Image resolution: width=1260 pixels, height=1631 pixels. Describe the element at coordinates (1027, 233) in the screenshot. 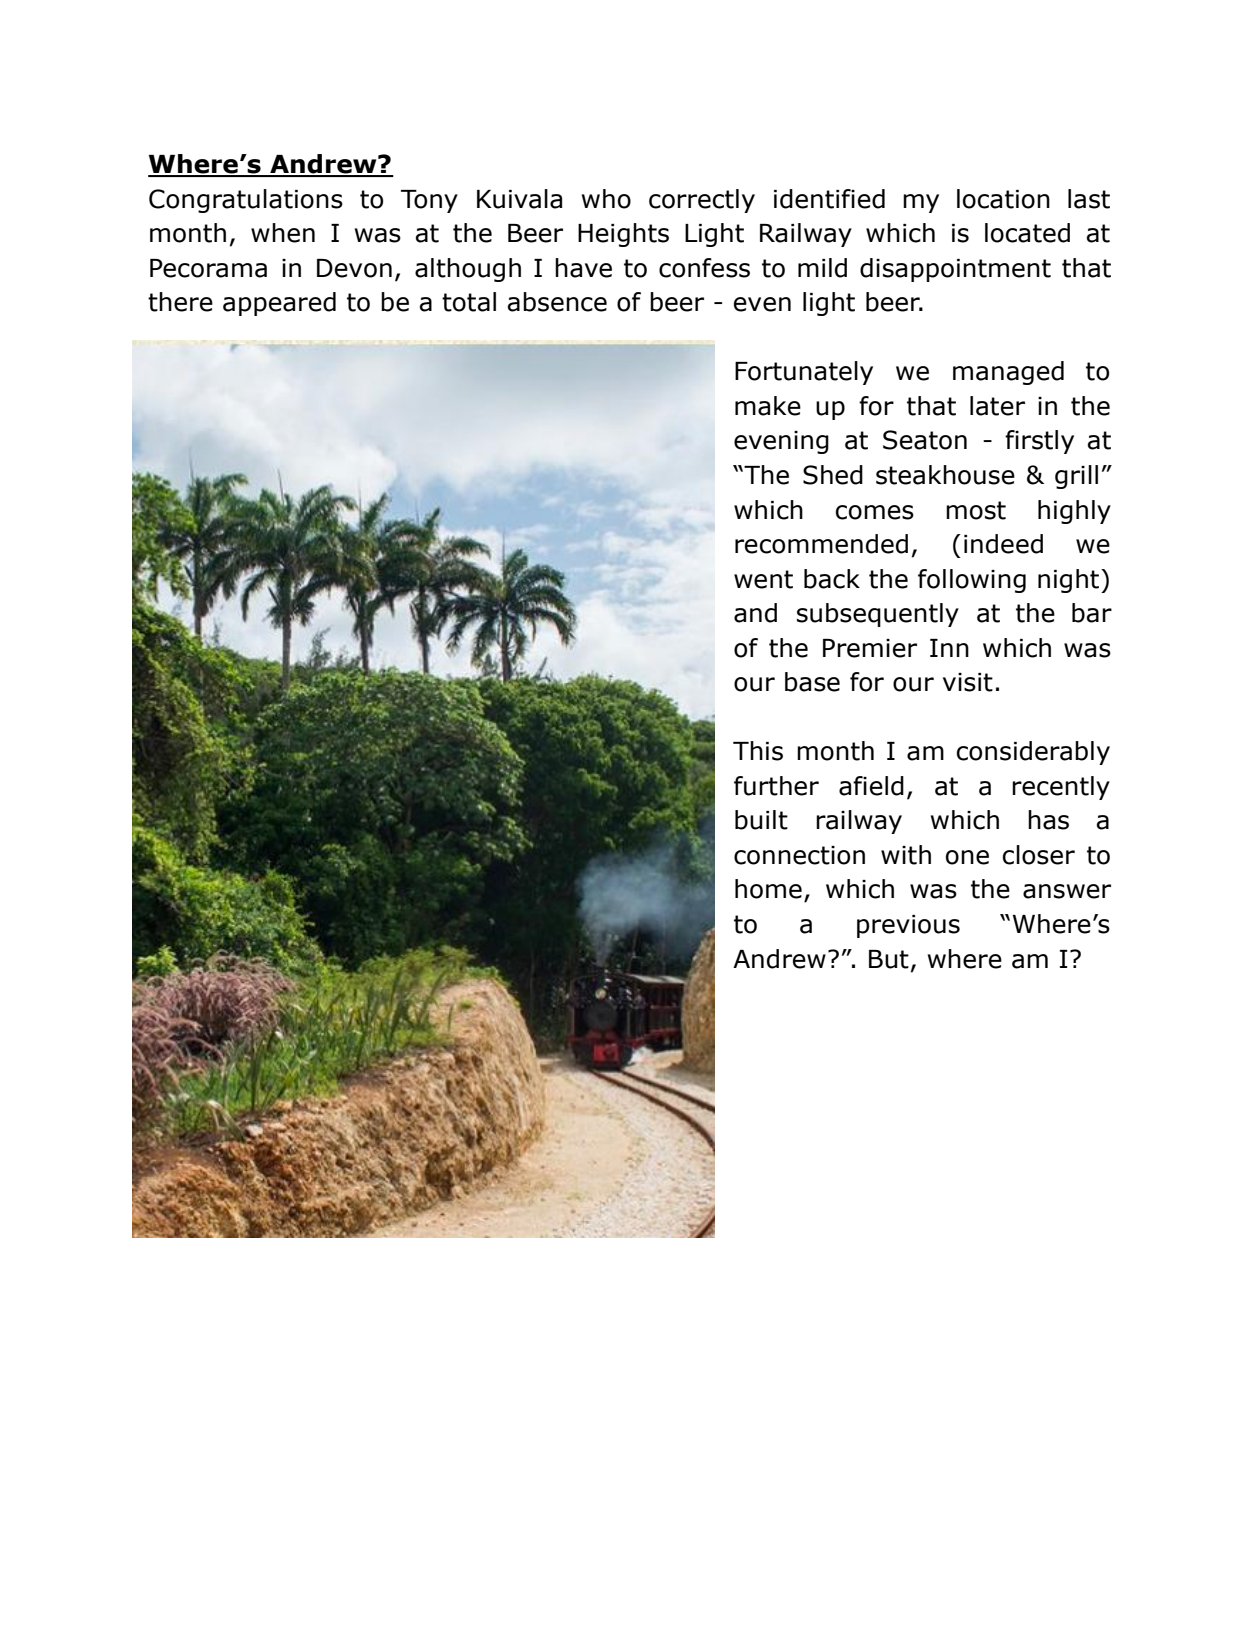

I see `located` at that location.
